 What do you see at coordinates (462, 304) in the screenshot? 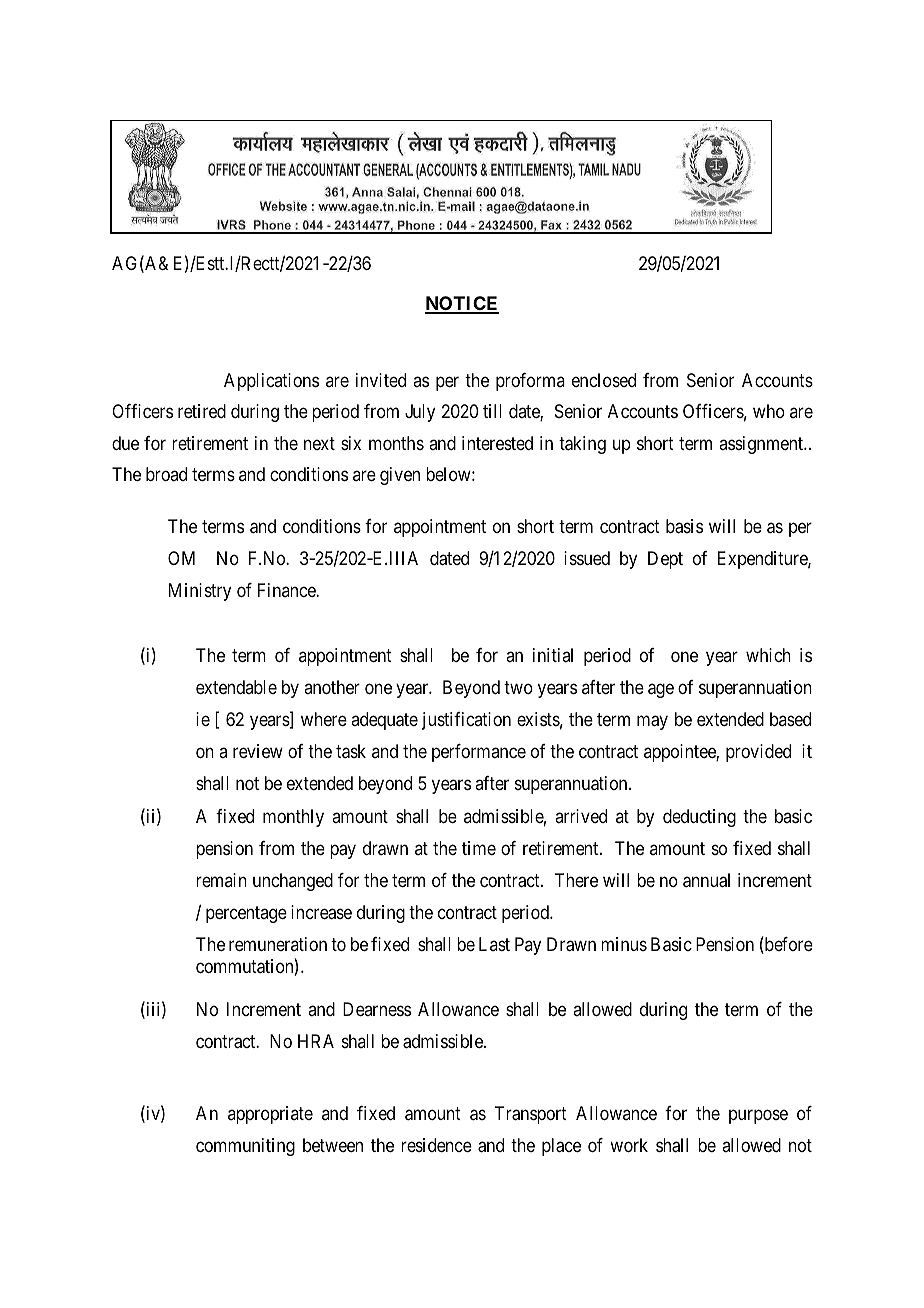
I see `NOTICE` at bounding box center [462, 304].
